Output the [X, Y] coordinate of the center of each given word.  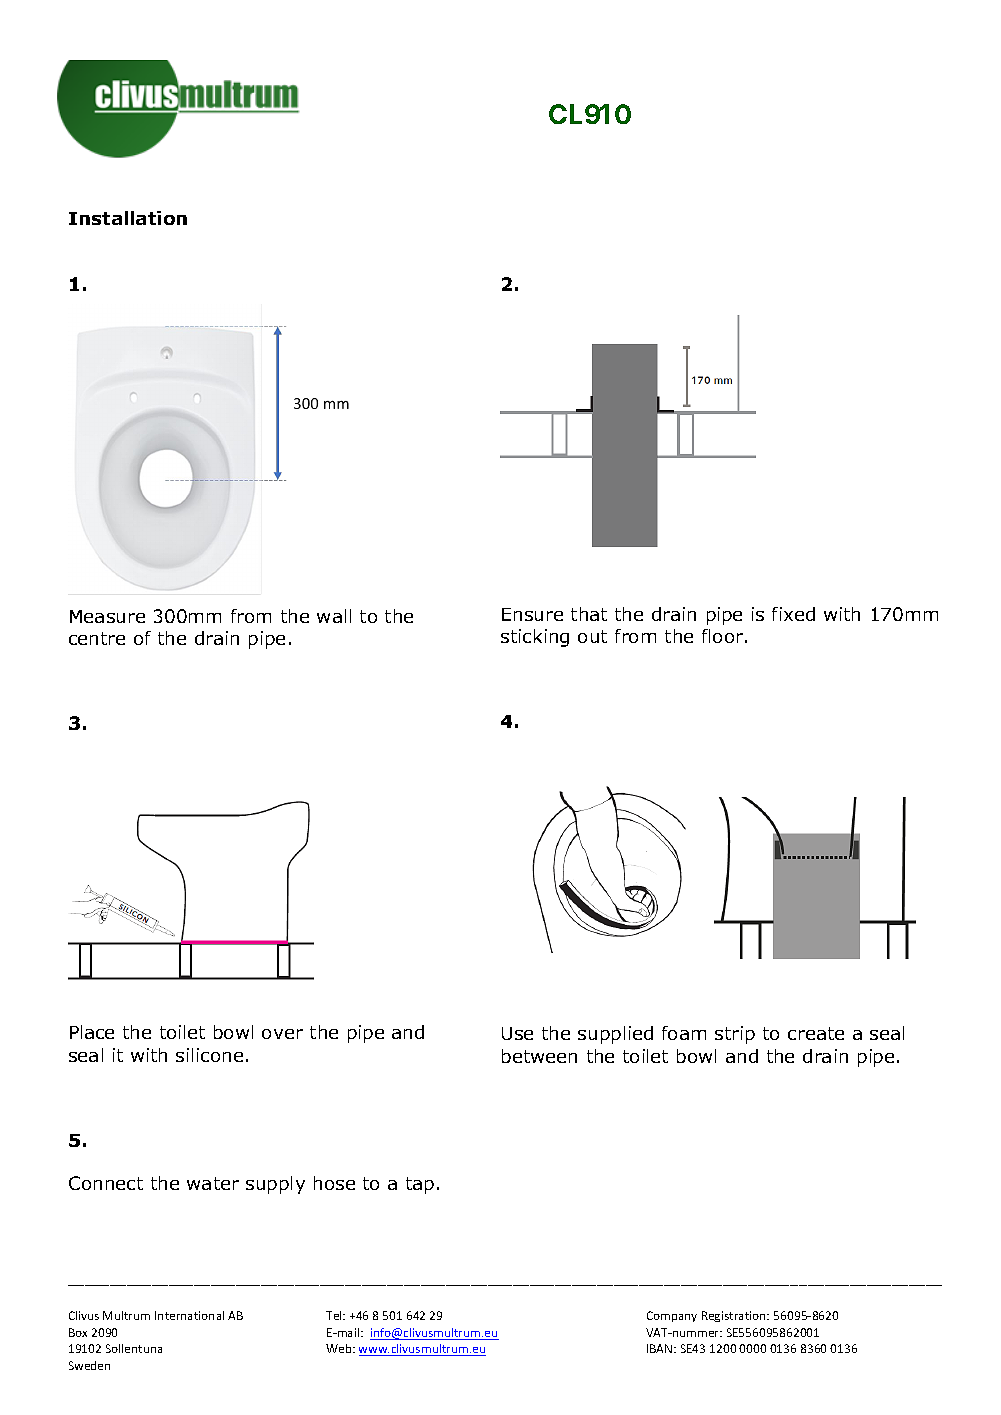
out [592, 636]
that [589, 614]
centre [97, 638]
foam [684, 1033]
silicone [209, 1055]
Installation [128, 218]
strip [735, 1035]
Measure [107, 616]
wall [334, 616]
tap [420, 1185]
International [189, 1315]
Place [92, 1032]
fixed [793, 614]
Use [517, 1033]
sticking [535, 638]
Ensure [532, 614]
